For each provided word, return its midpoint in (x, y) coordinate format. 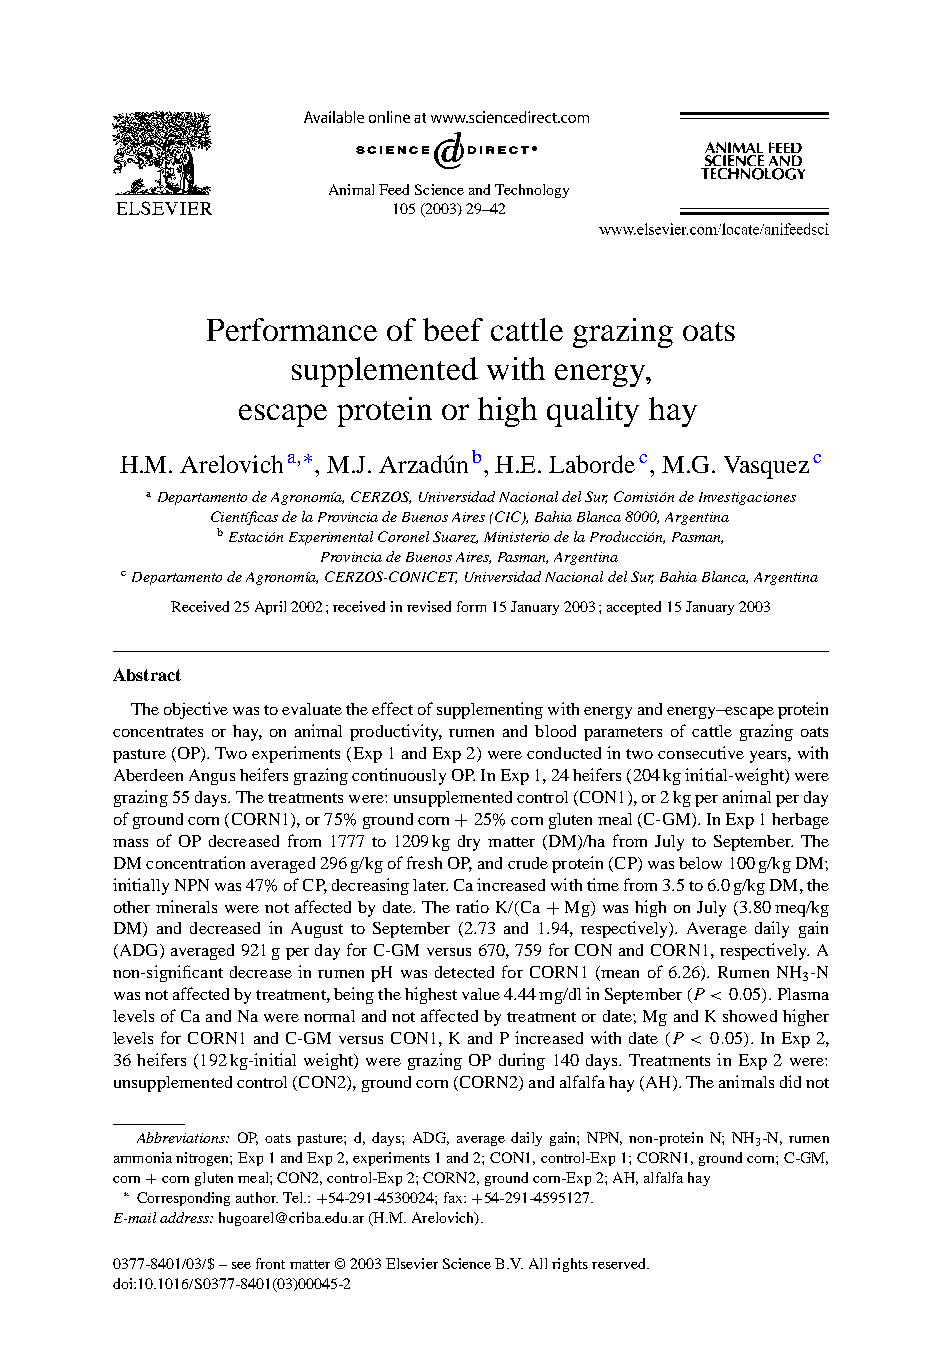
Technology (532, 191)
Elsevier (412, 1263)
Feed (394, 189)
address (185, 1217)
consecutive (701, 752)
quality (593, 412)
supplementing (490, 710)
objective (196, 710)
